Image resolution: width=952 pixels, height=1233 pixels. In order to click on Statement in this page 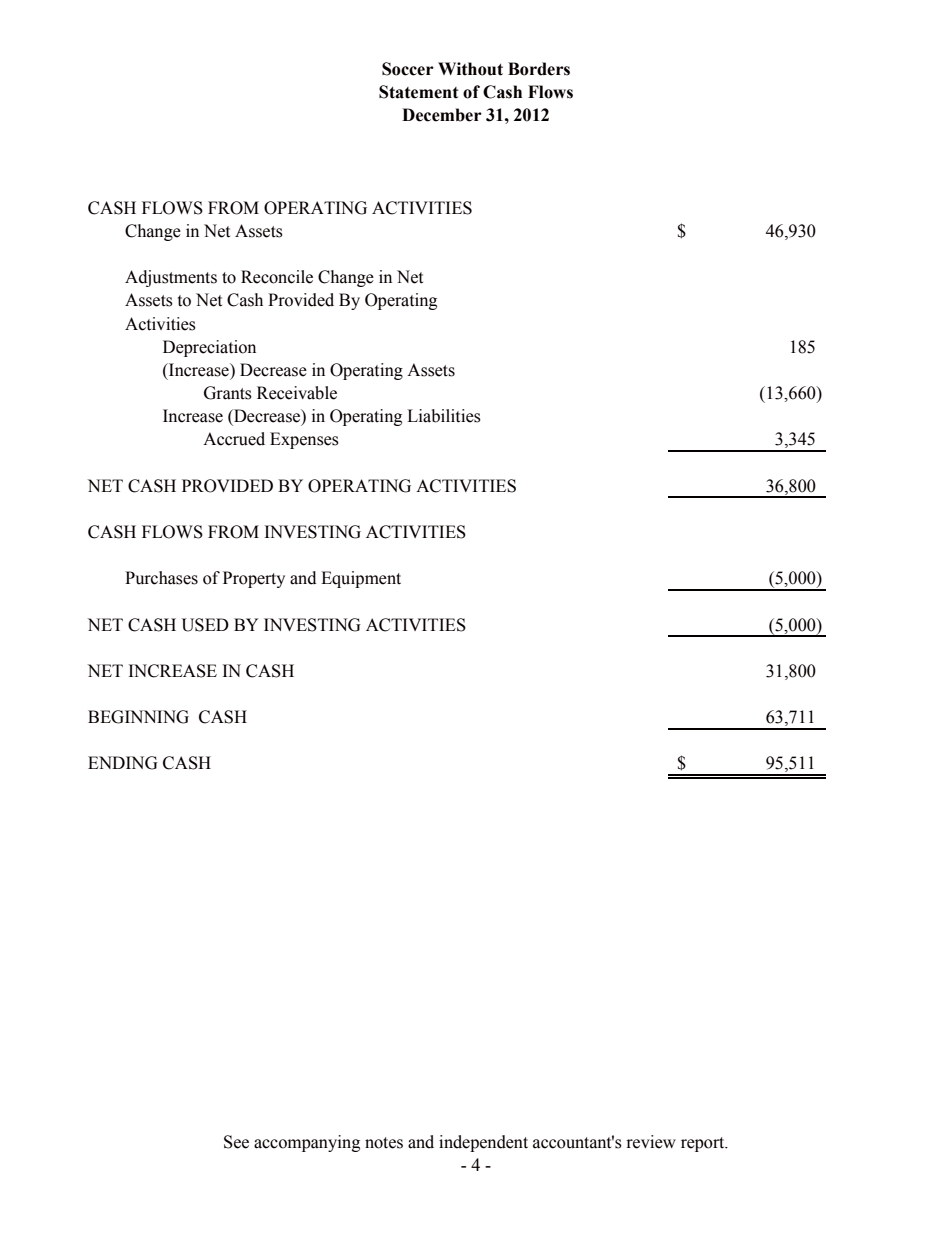, I will do `click(418, 92)`.
